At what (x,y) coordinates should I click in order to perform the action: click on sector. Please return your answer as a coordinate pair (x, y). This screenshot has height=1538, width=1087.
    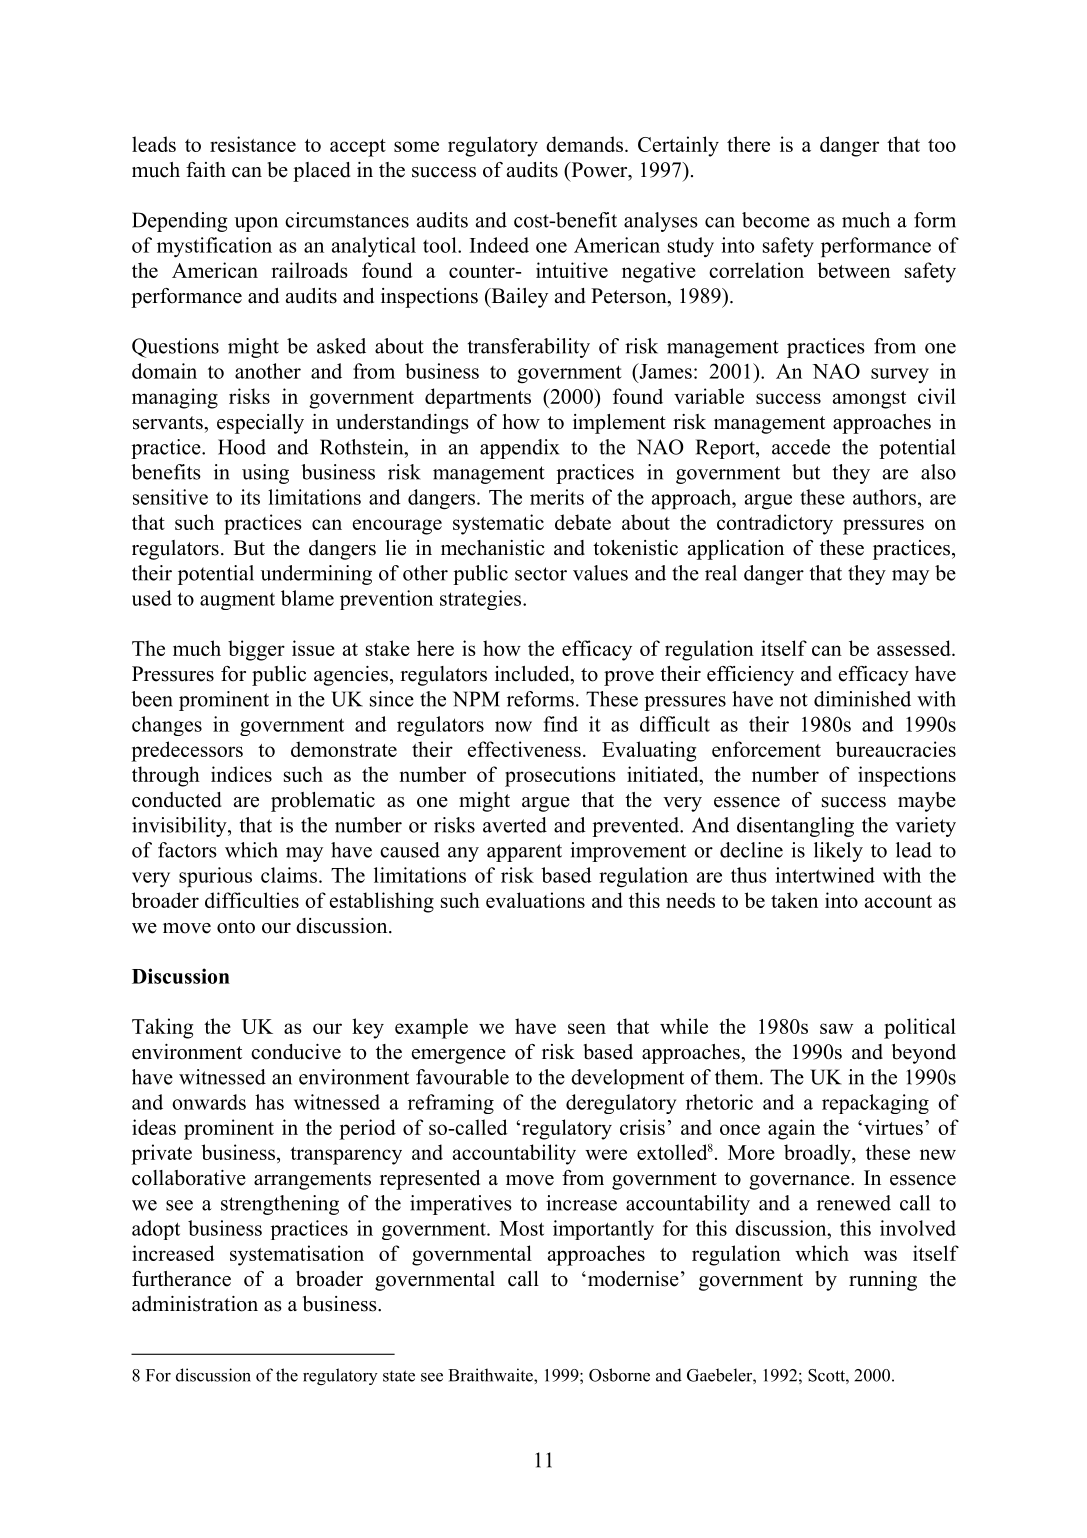
    Looking at the image, I should click on (541, 574).
